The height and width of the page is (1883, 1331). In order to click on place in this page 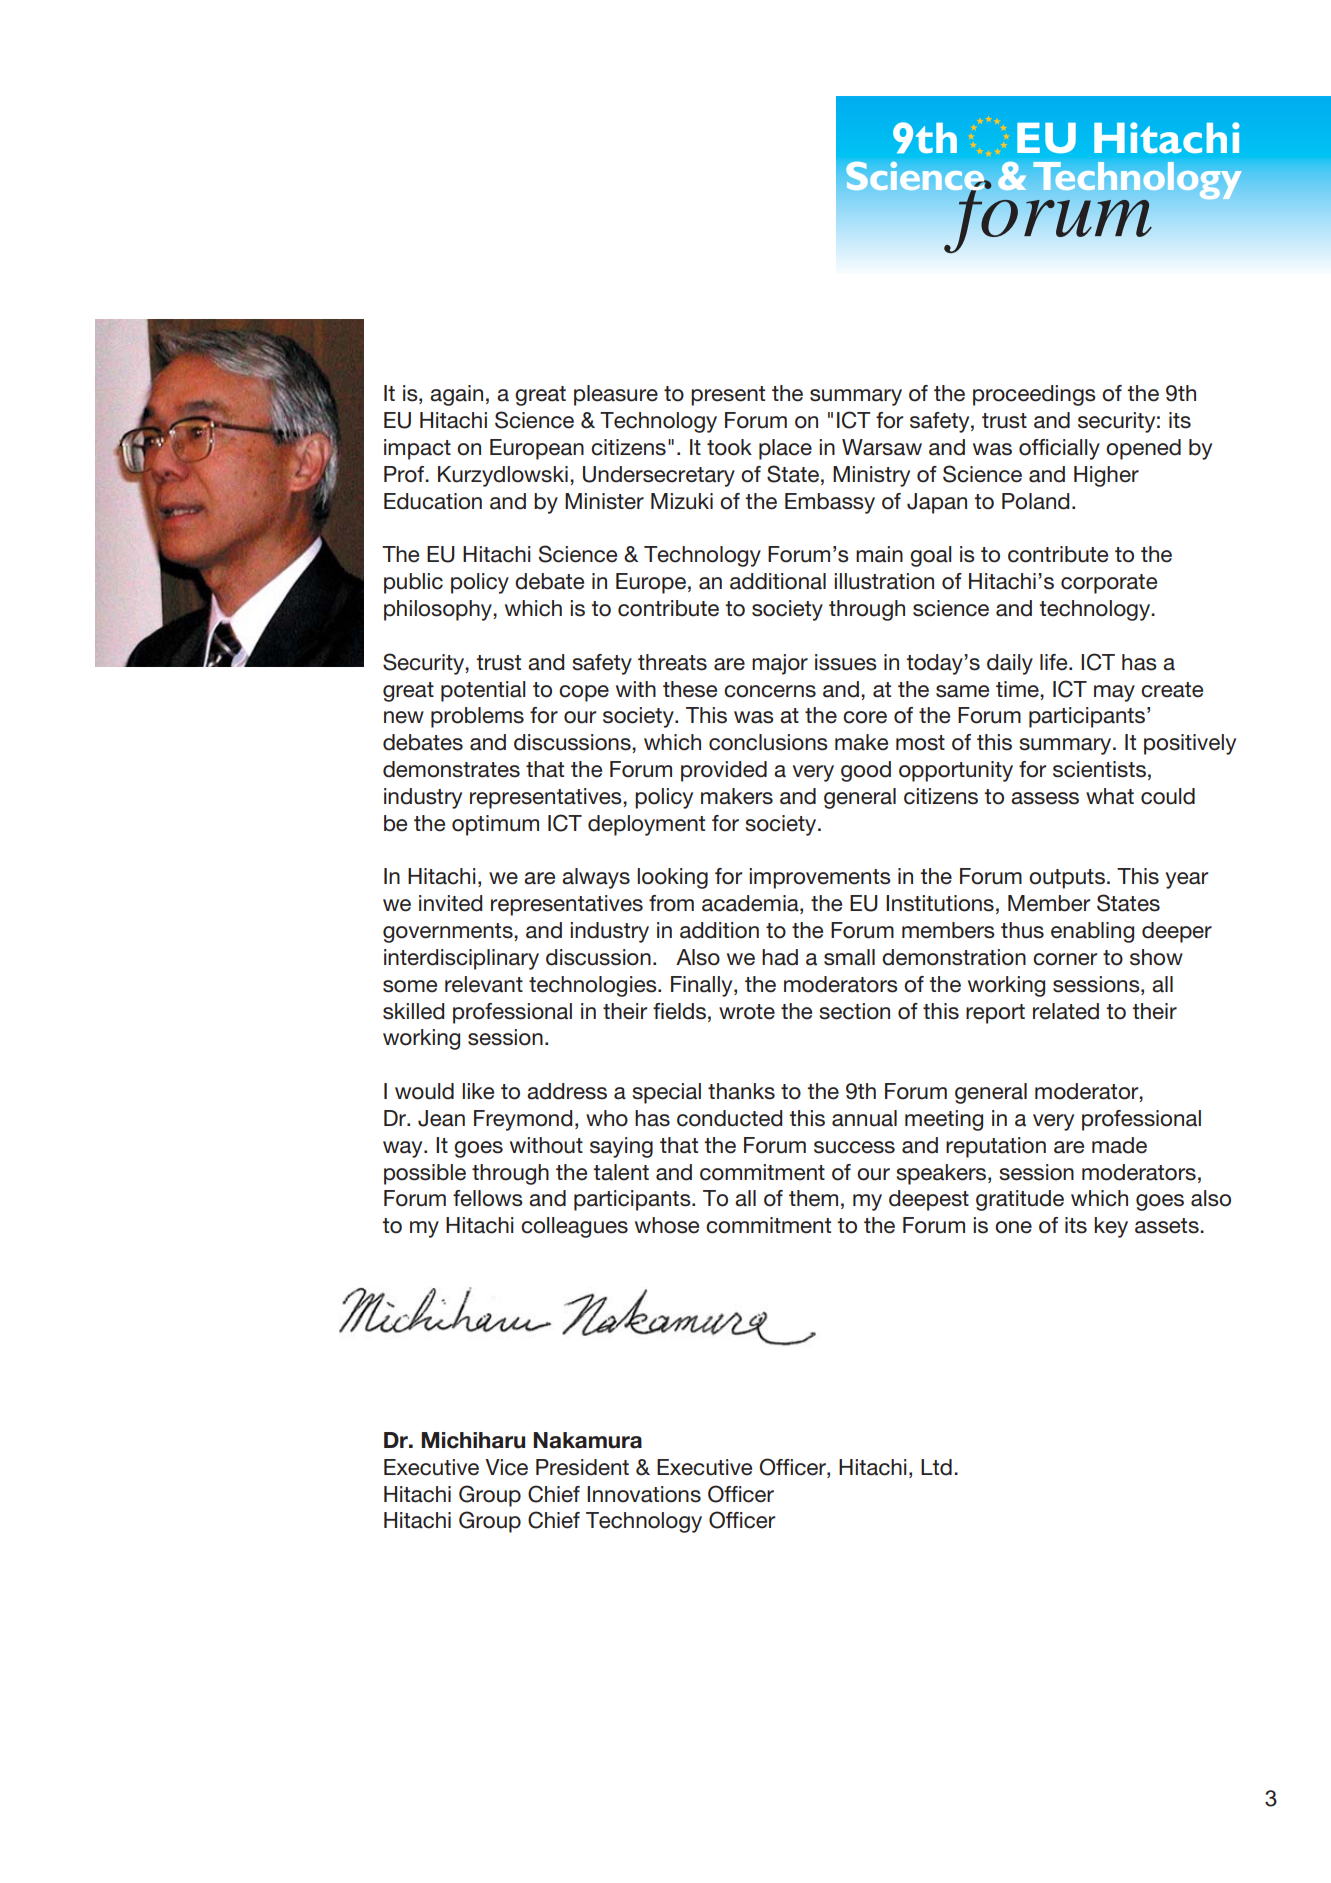, I will do `click(785, 449)`.
